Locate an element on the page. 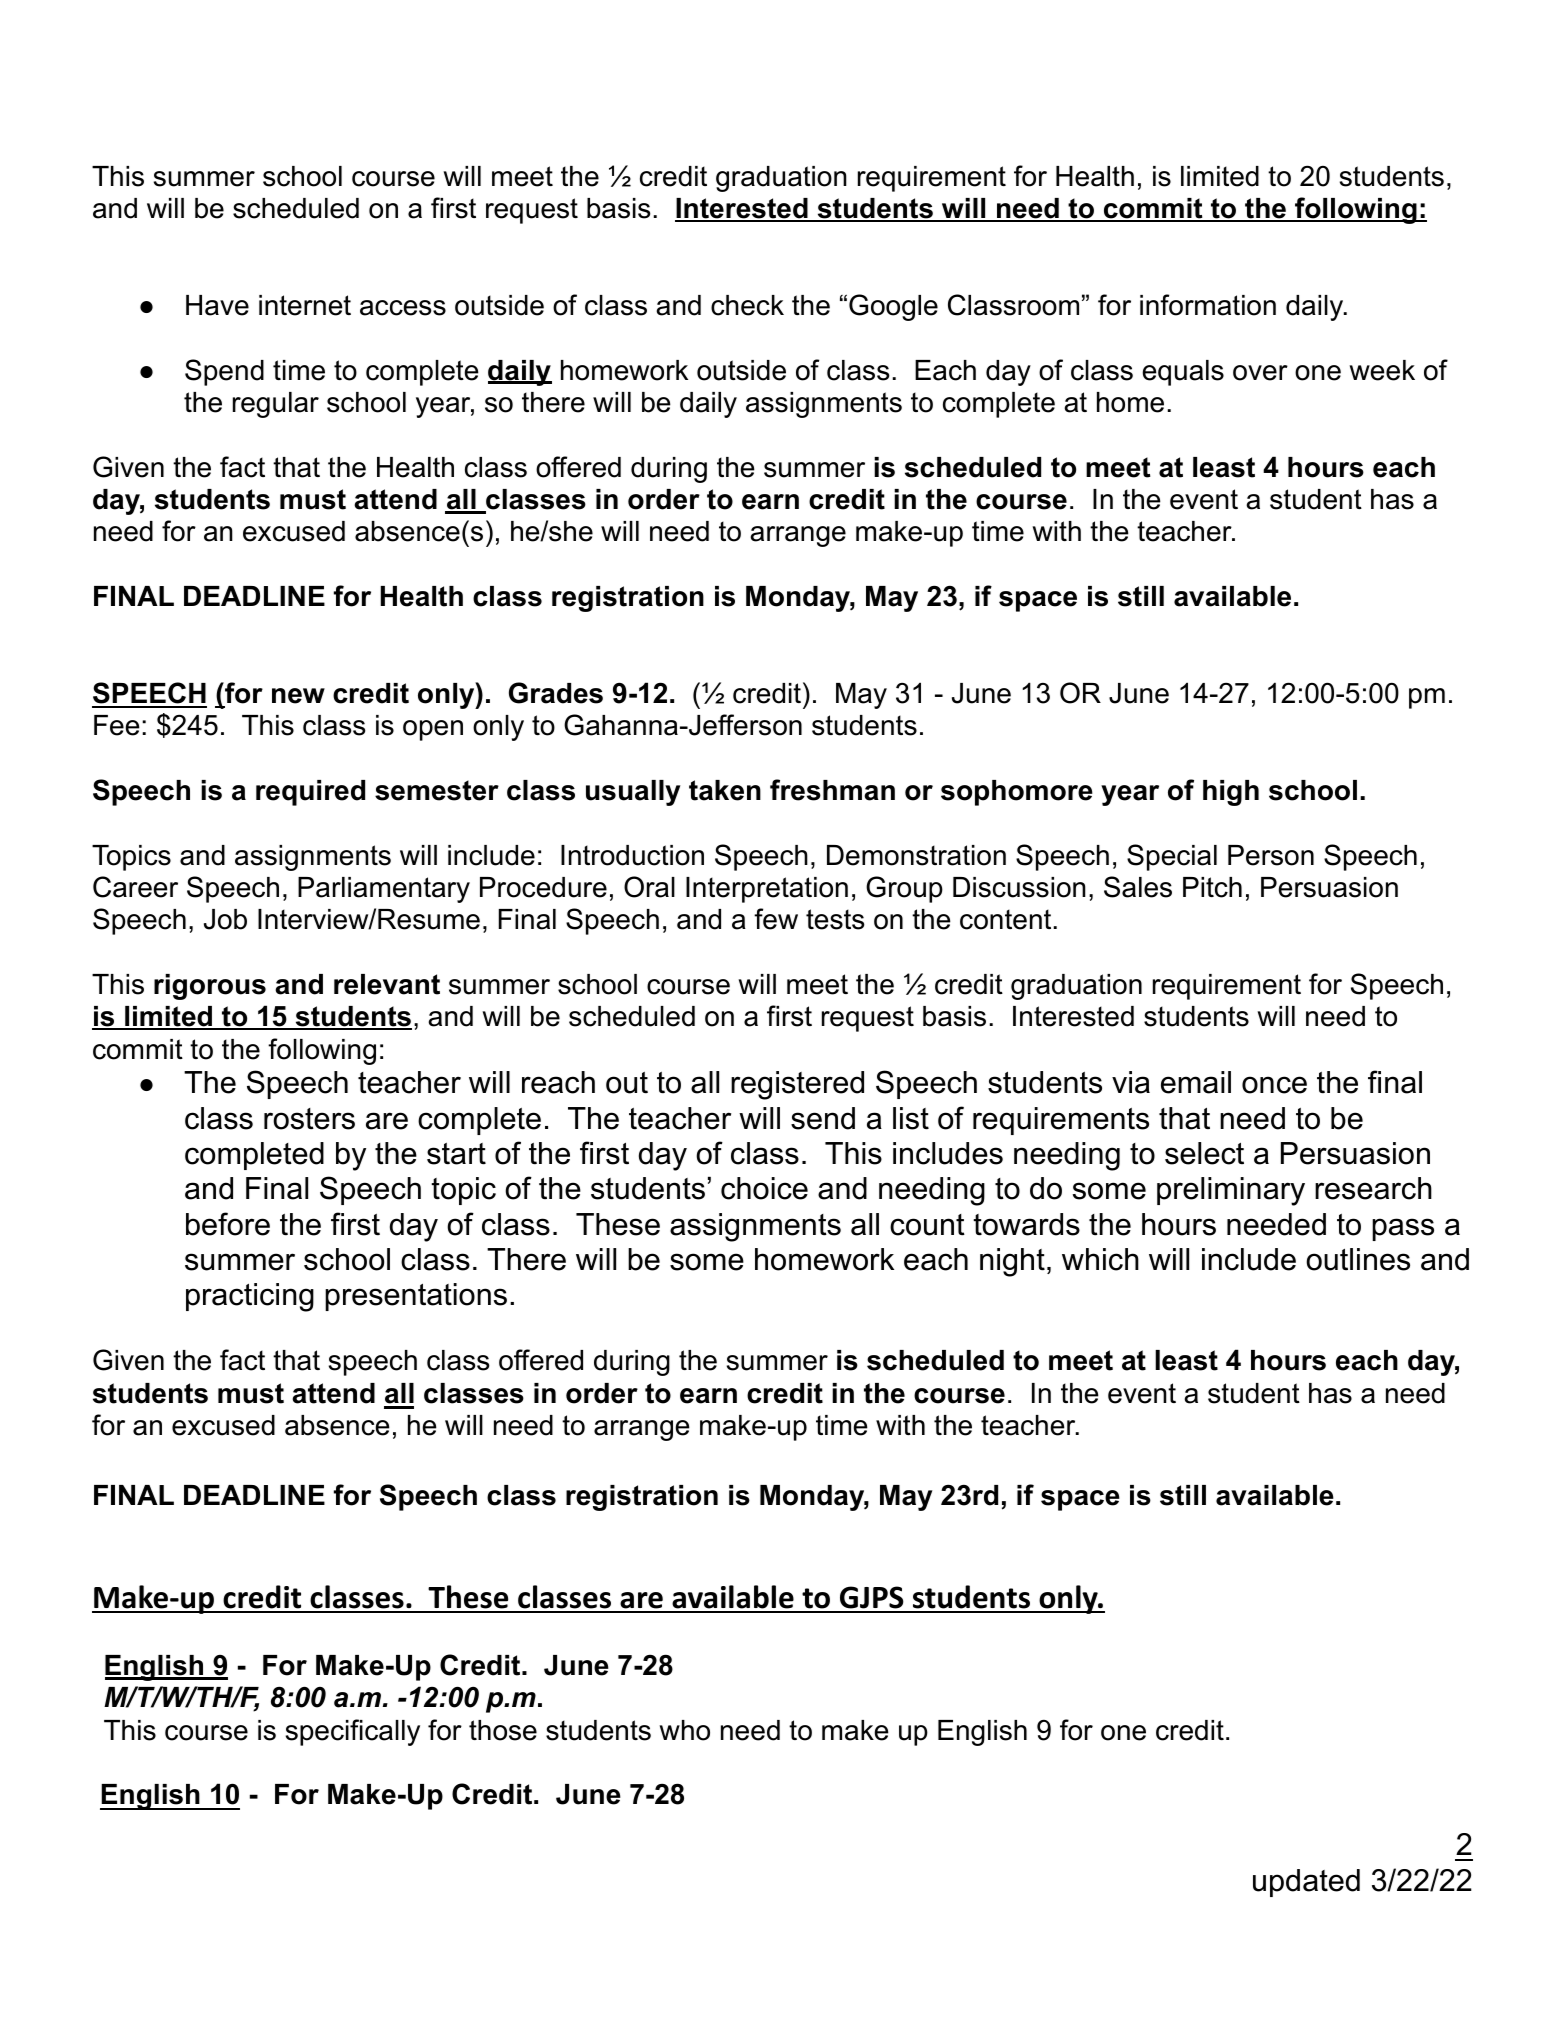  Spend is located at coordinates (224, 372).
